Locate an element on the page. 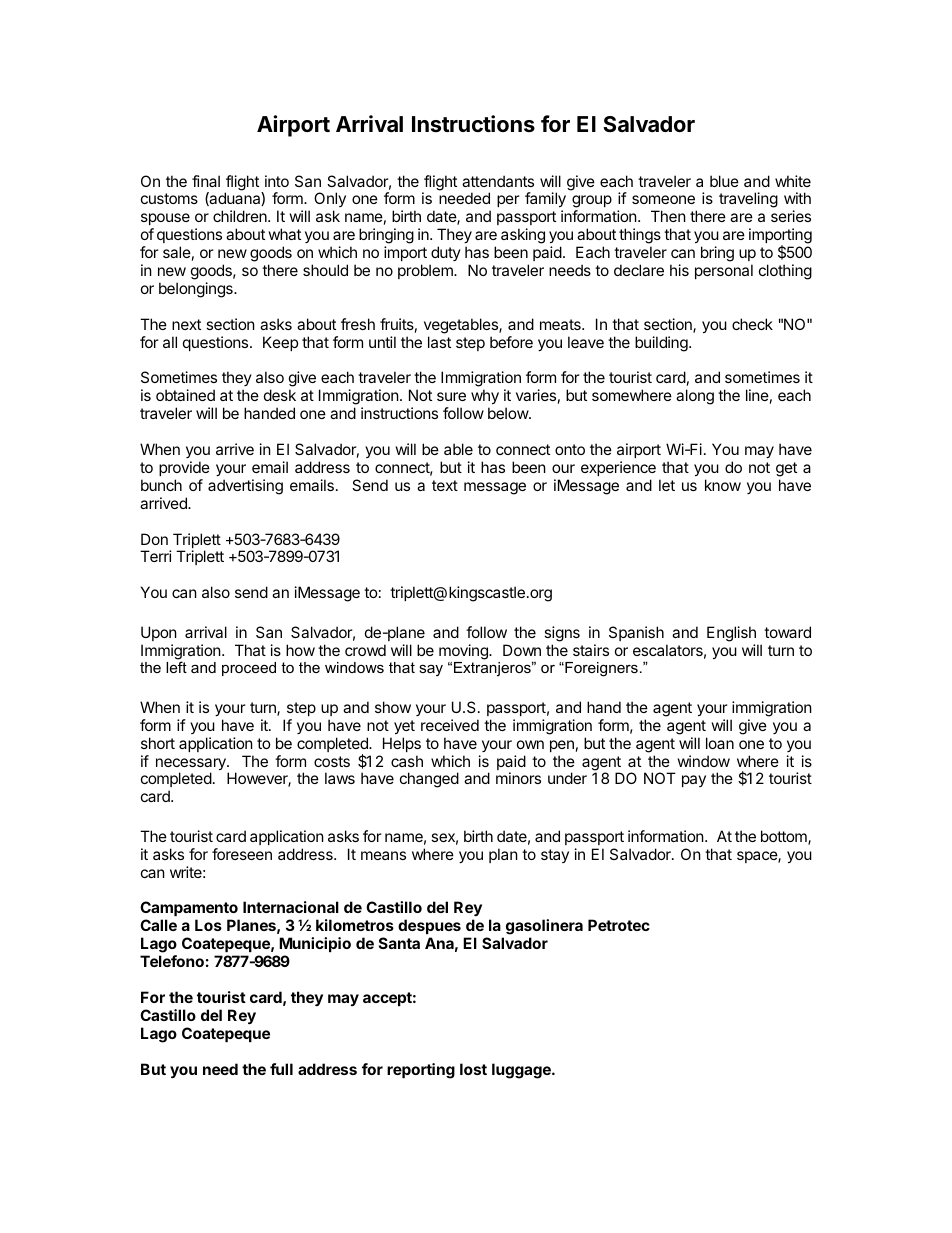  necessary is located at coordinates (192, 765).
